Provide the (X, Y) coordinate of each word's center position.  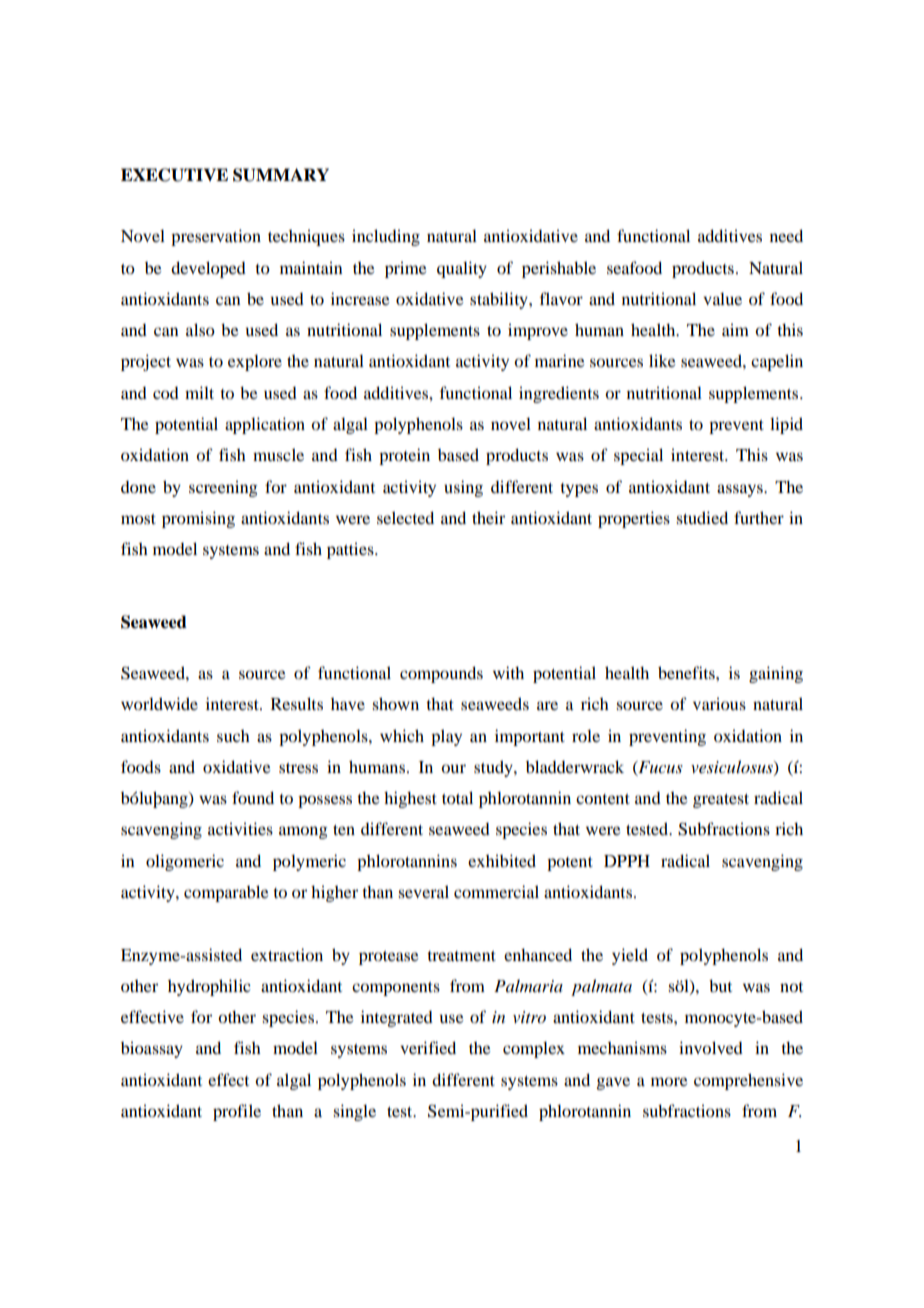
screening (223, 488)
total (457, 797)
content (603, 799)
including (386, 237)
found (253, 797)
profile (237, 1112)
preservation (216, 237)
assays (741, 490)
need (786, 235)
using (463, 488)
